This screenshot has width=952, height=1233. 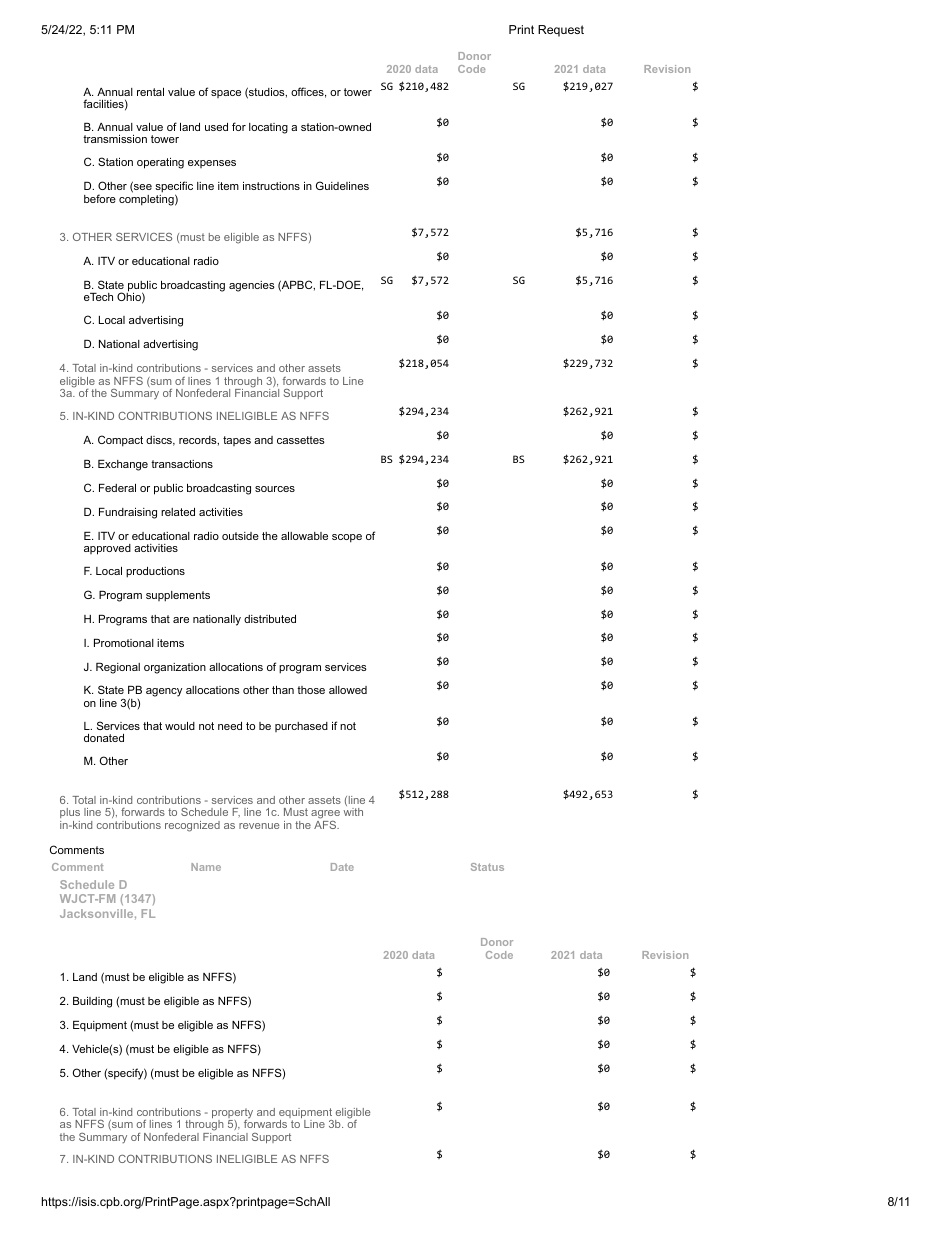 What do you see at coordinates (150, 92) in the screenshot?
I see `rental` at bounding box center [150, 92].
